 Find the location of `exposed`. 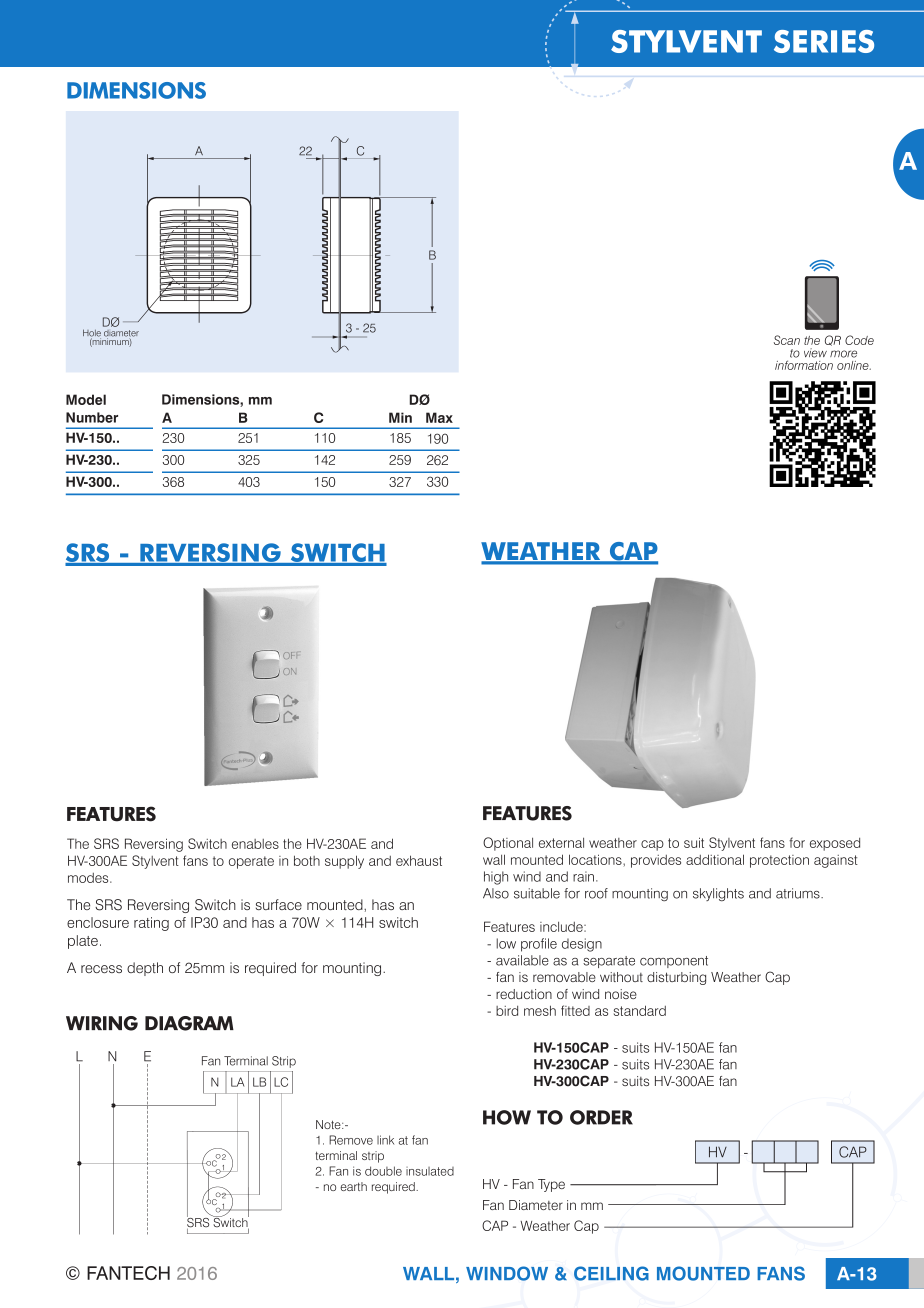

exposed is located at coordinates (835, 844).
